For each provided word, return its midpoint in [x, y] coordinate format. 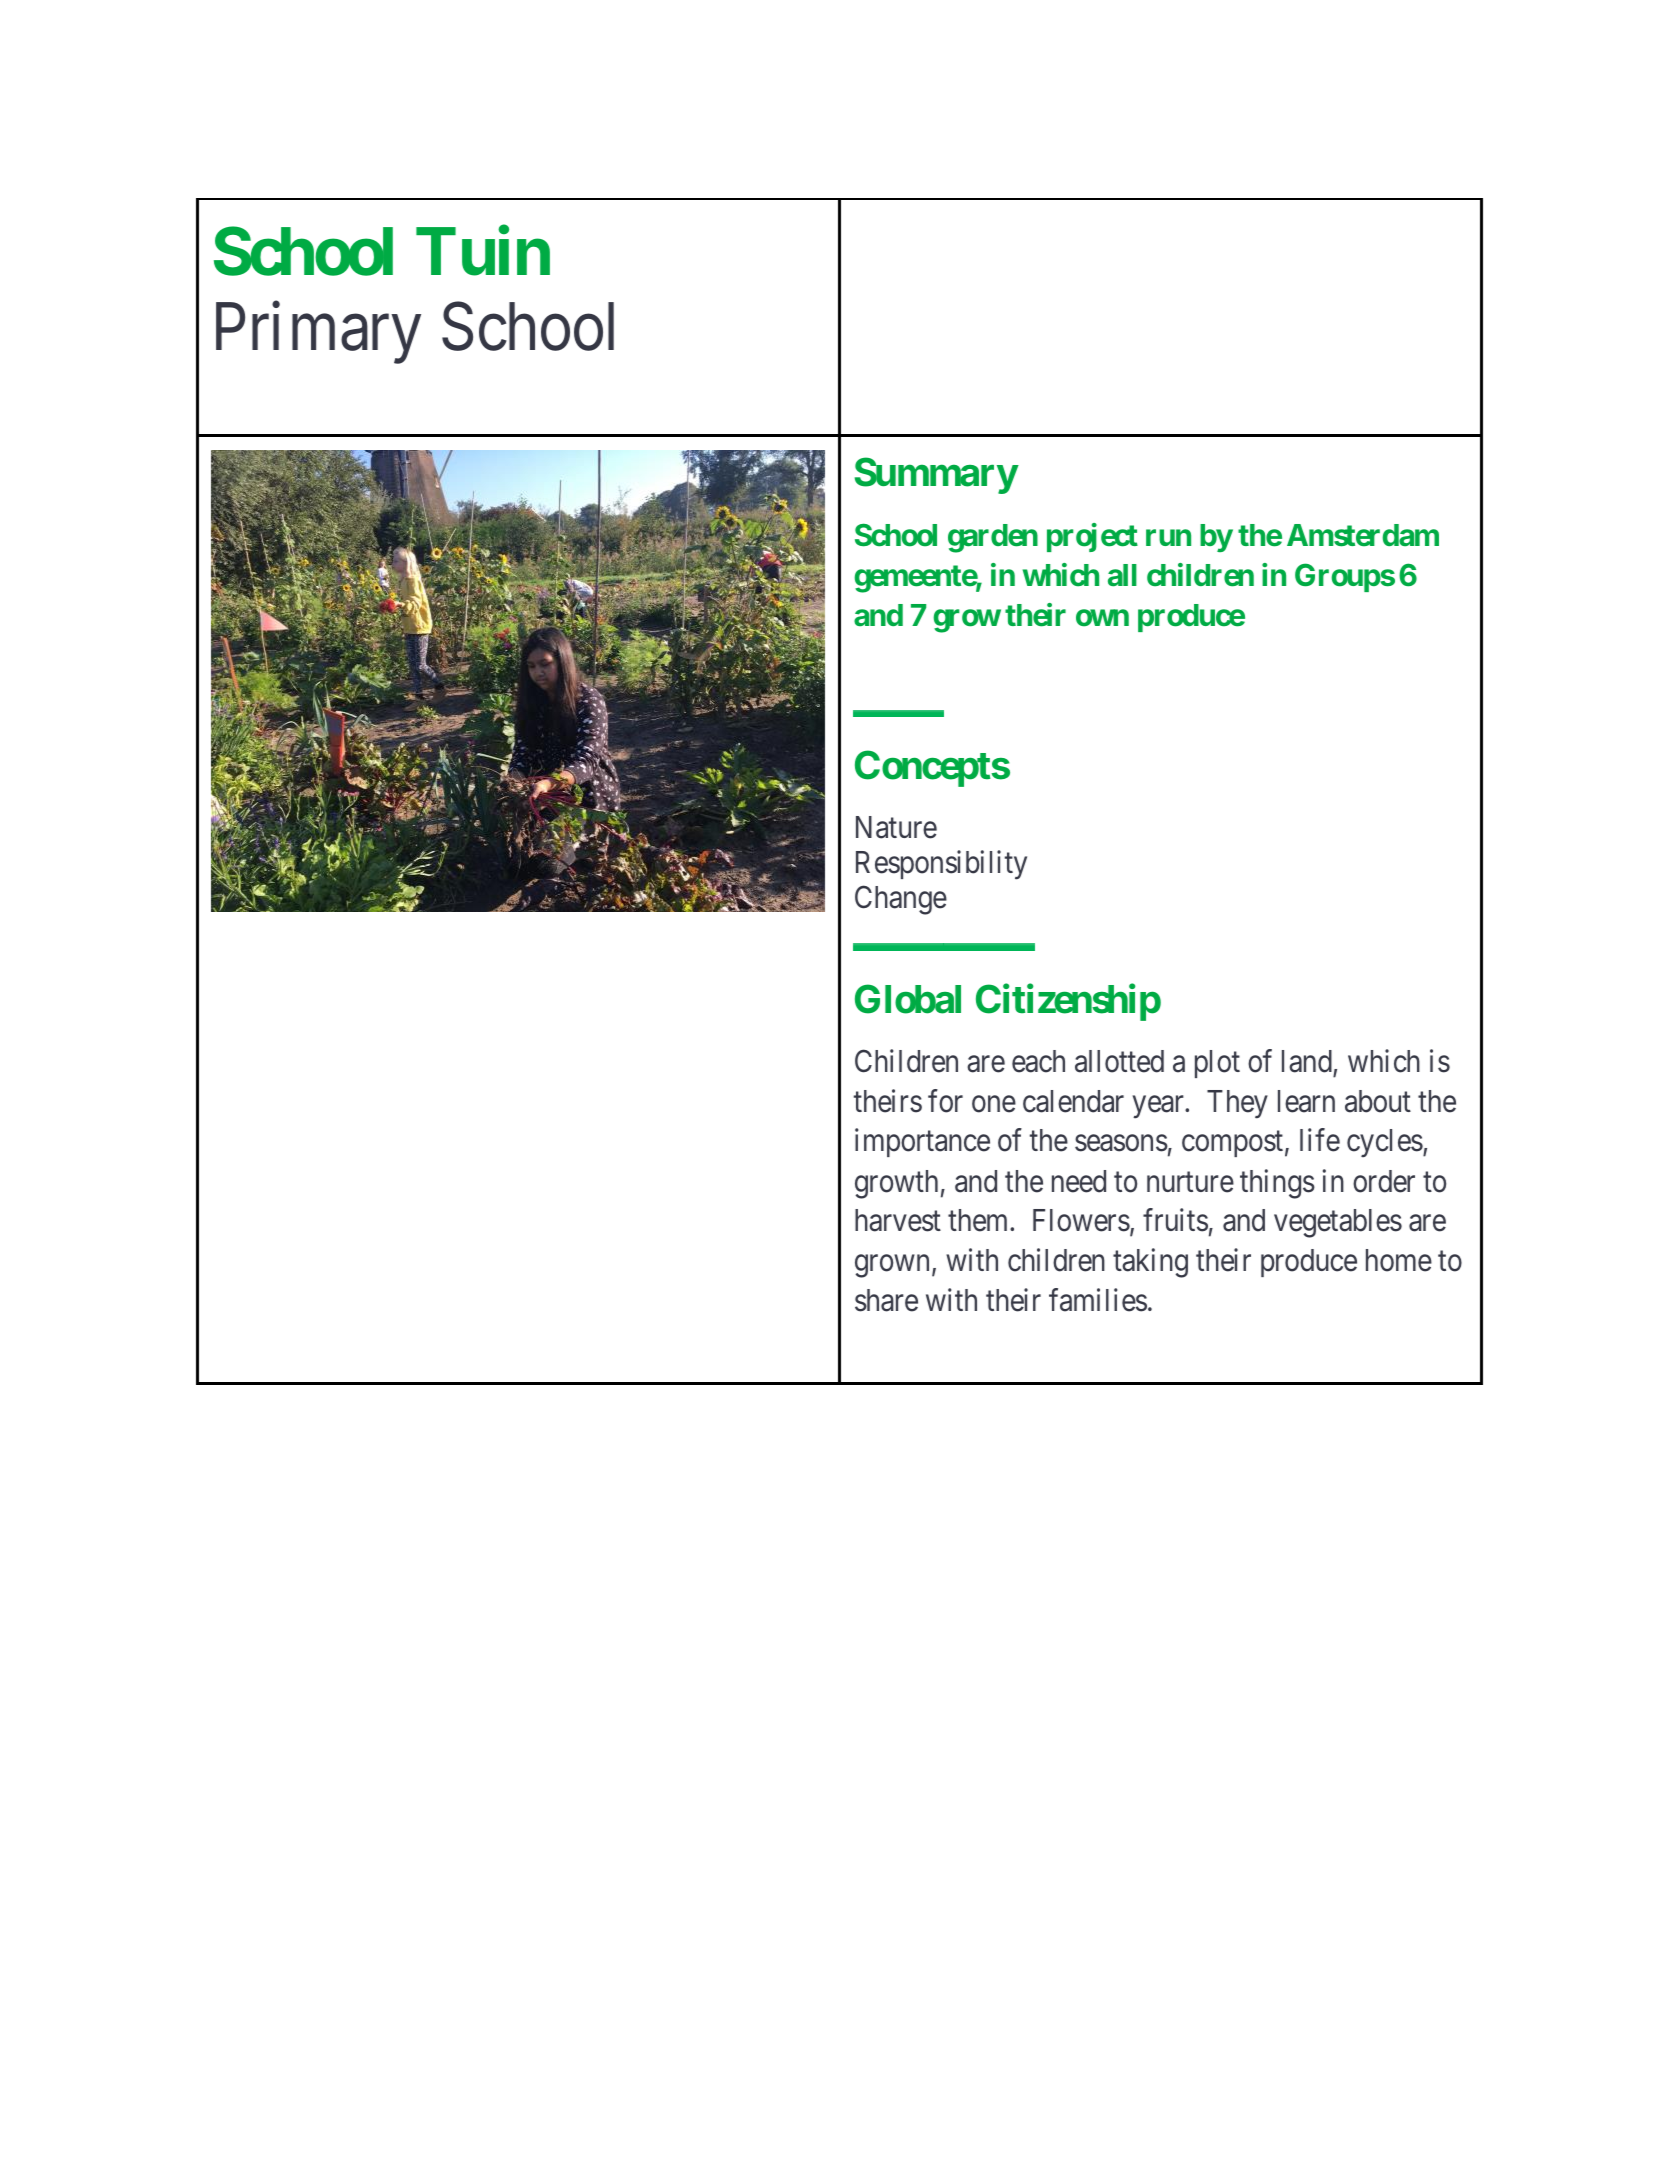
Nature [896, 827]
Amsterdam [1363, 535]
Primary [318, 333]
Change [901, 900]
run [1168, 537]
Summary [936, 475]
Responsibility [941, 865]
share [886, 1300]
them [979, 1220]
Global [908, 999]
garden [993, 538]
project [1092, 537]
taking [1150, 1263]
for [945, 1101]
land [1307, 1061]
